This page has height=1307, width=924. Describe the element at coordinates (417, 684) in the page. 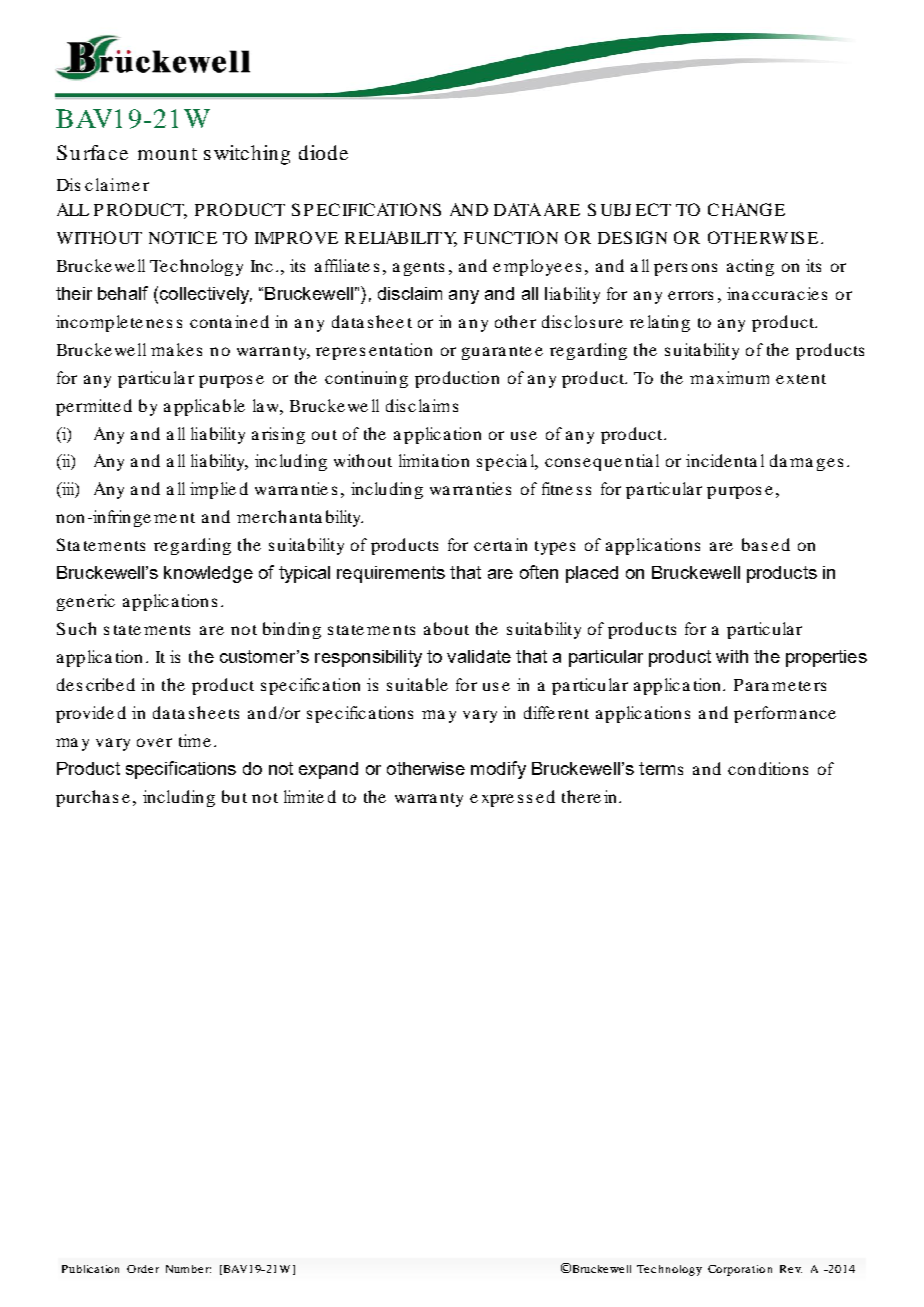

I see `suitable` at that location.
